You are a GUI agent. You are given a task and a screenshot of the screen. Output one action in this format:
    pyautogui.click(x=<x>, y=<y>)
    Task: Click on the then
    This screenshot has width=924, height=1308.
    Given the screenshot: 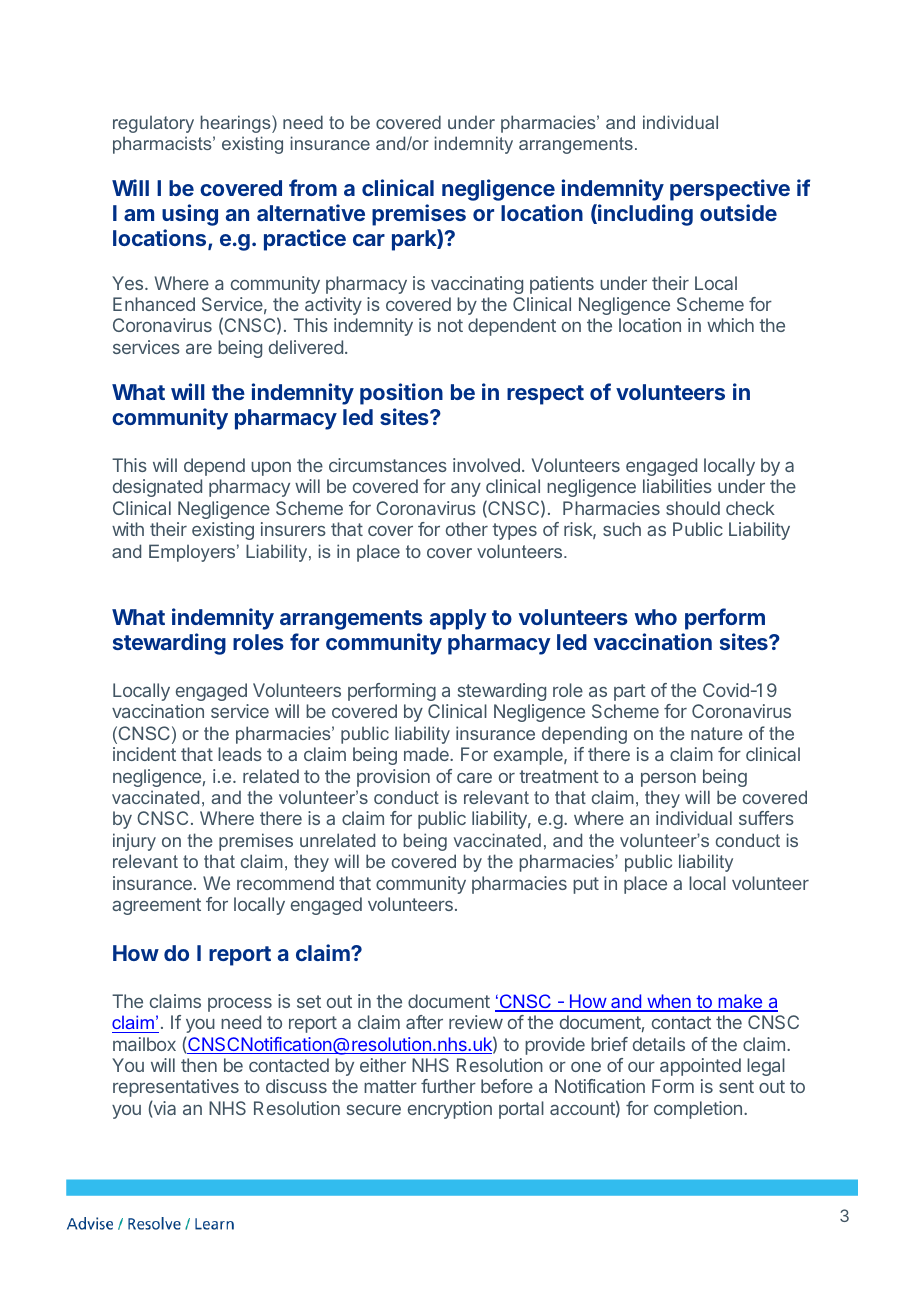 What is the action you would take?
    pyautogui.click(x=199, y=1065)
